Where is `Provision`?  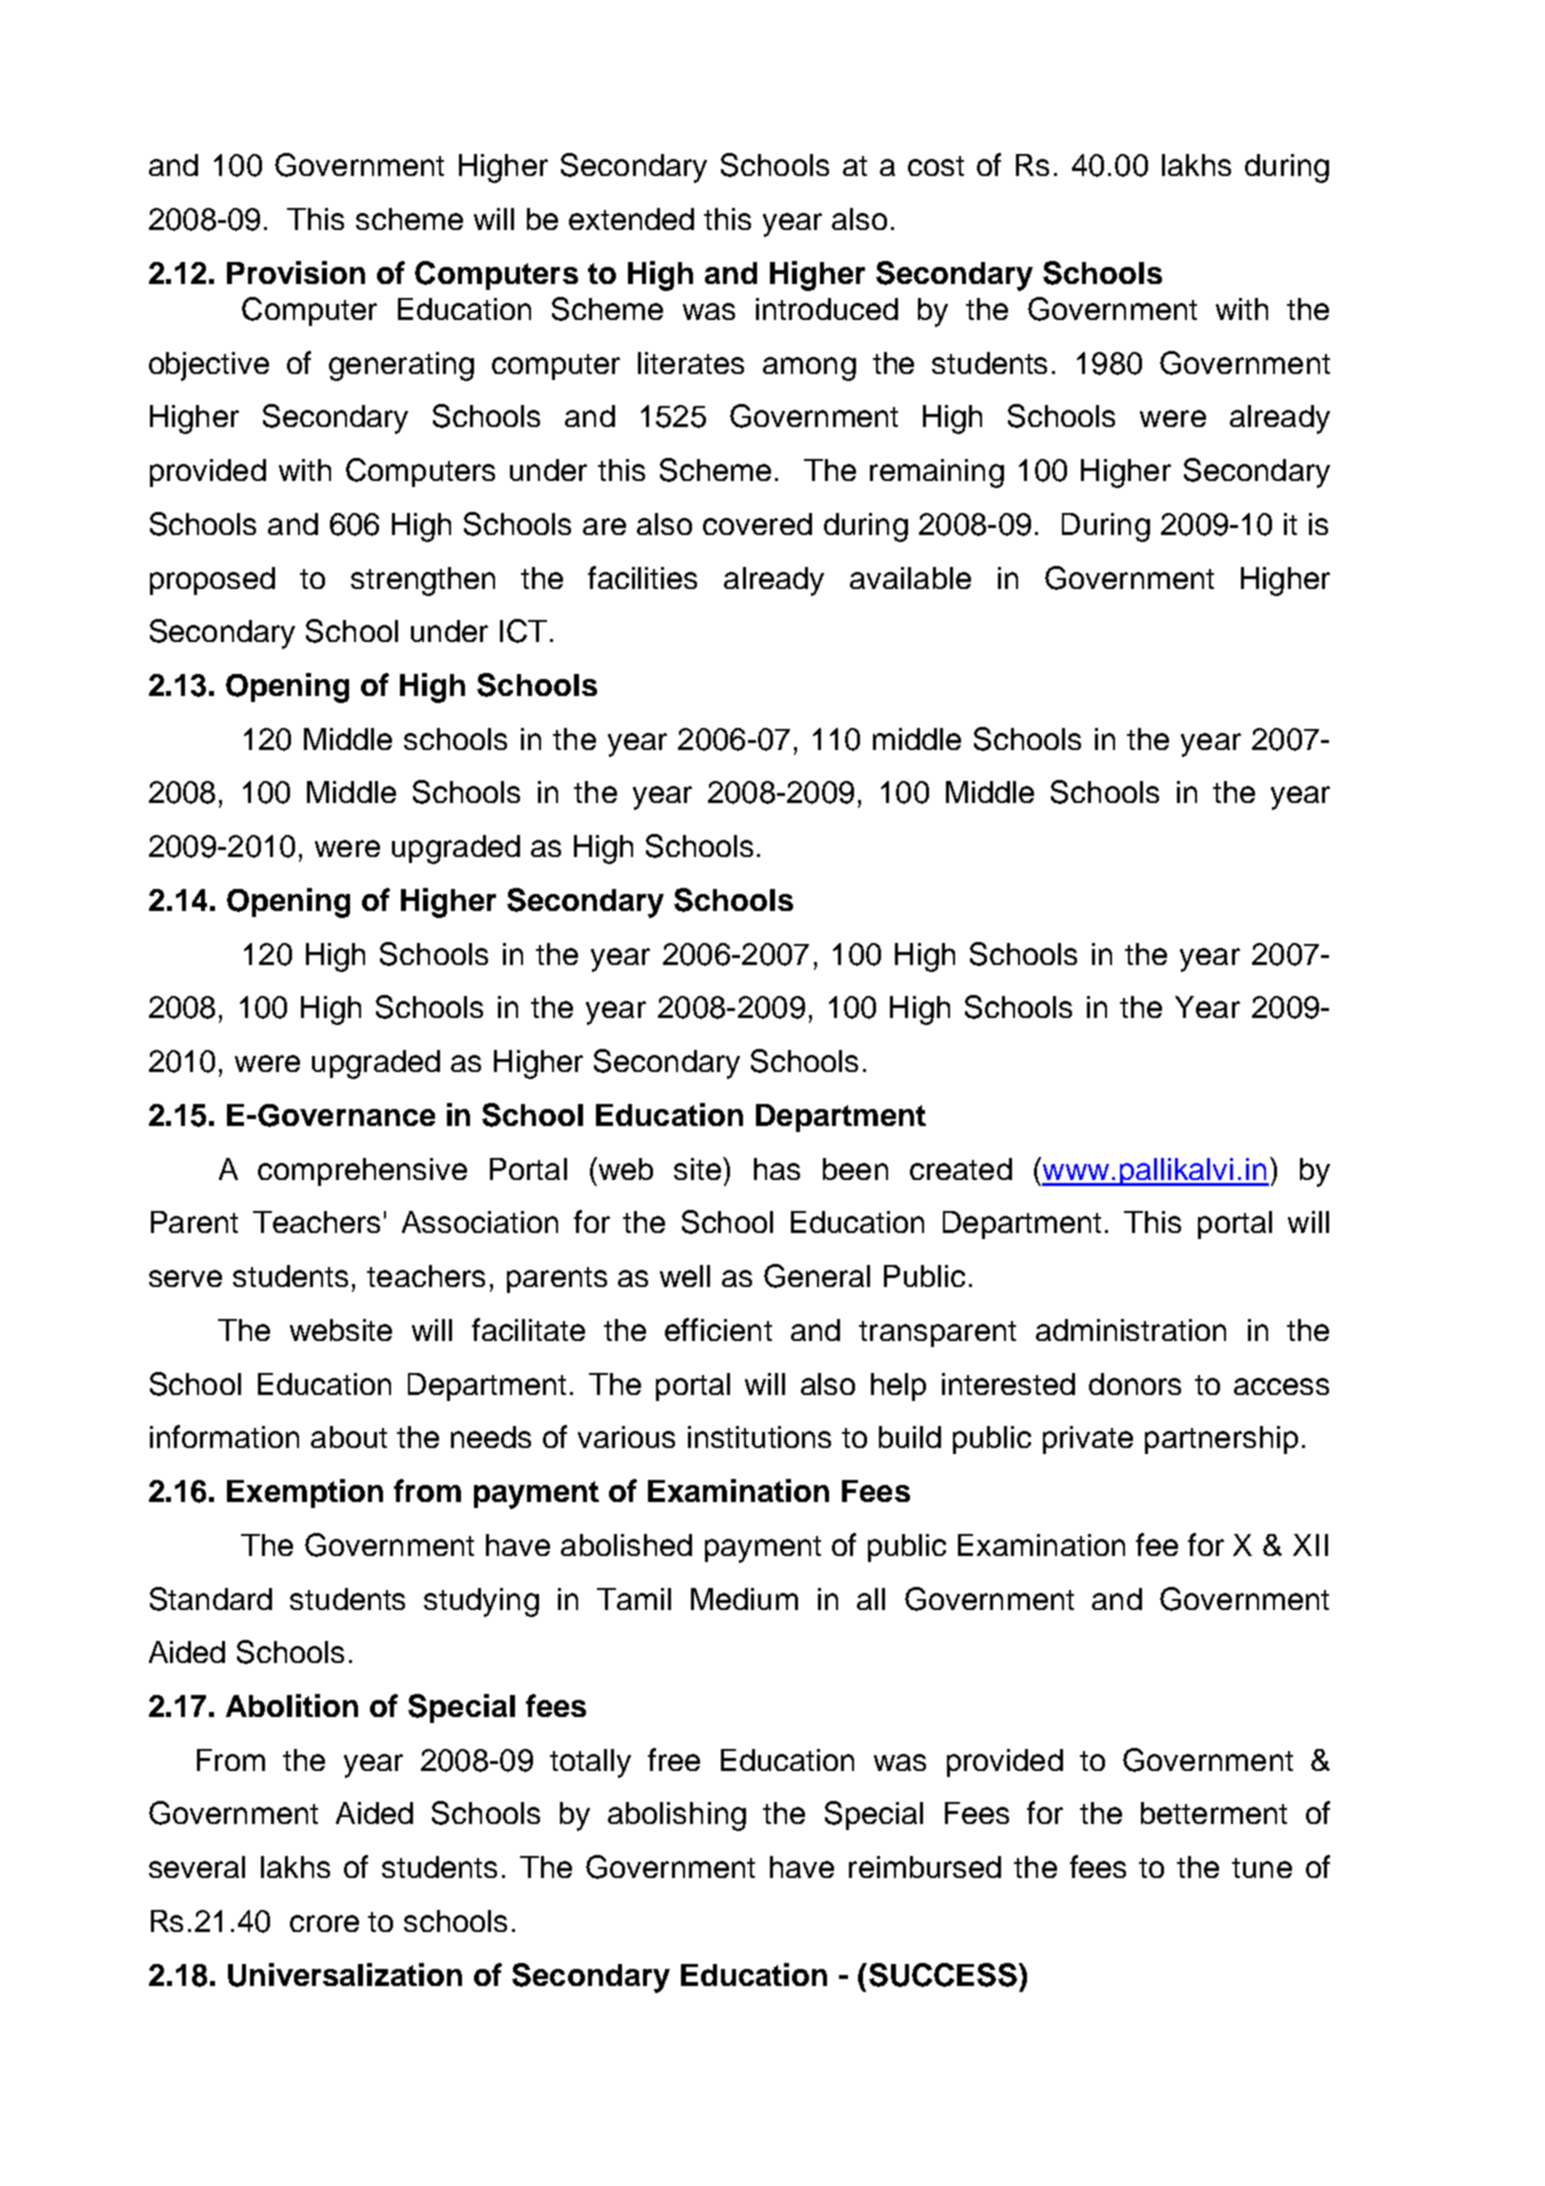 Provision is located at coordinates (296, 272).
